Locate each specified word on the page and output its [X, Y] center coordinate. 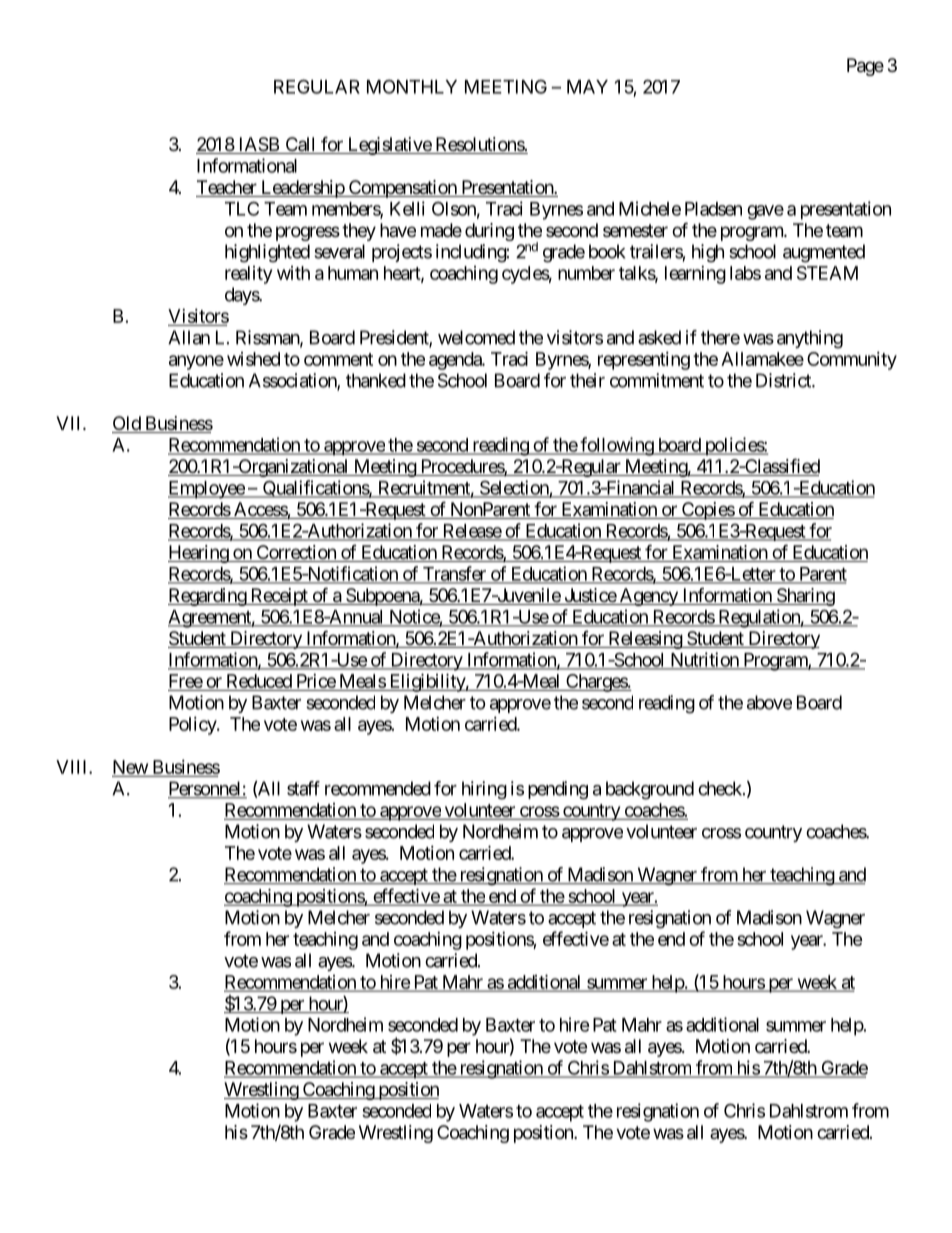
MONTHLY [412, 86]
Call [300, 145]
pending [558, 790]
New [130, 768]
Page [865, 67]
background [650, 790]
